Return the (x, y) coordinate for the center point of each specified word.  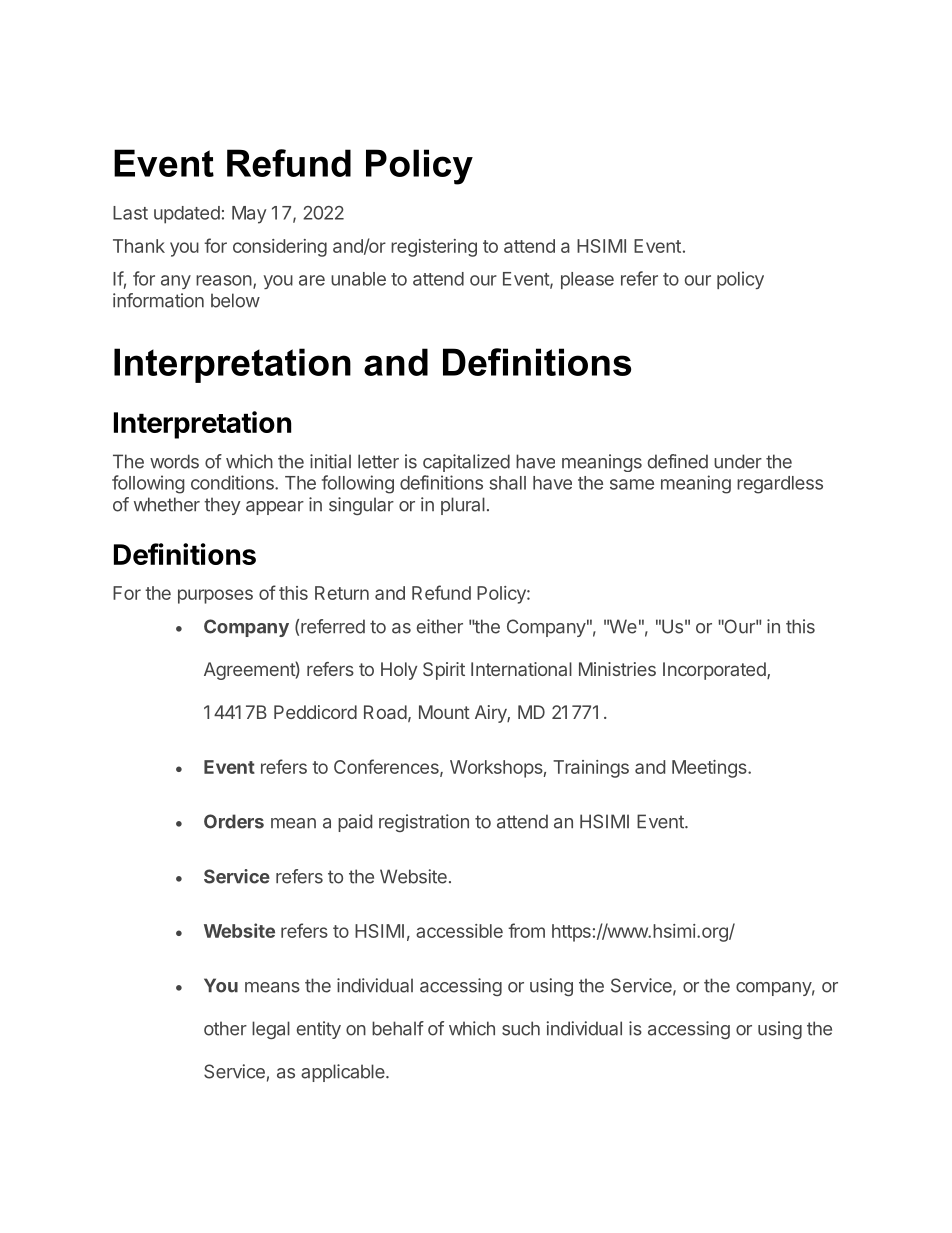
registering (434, 248)
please (587, 280)
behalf (398, 1028)
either (440, 626)
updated (187, 215)
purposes (215, 596)
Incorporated (715, 671)
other (225, 1028)
